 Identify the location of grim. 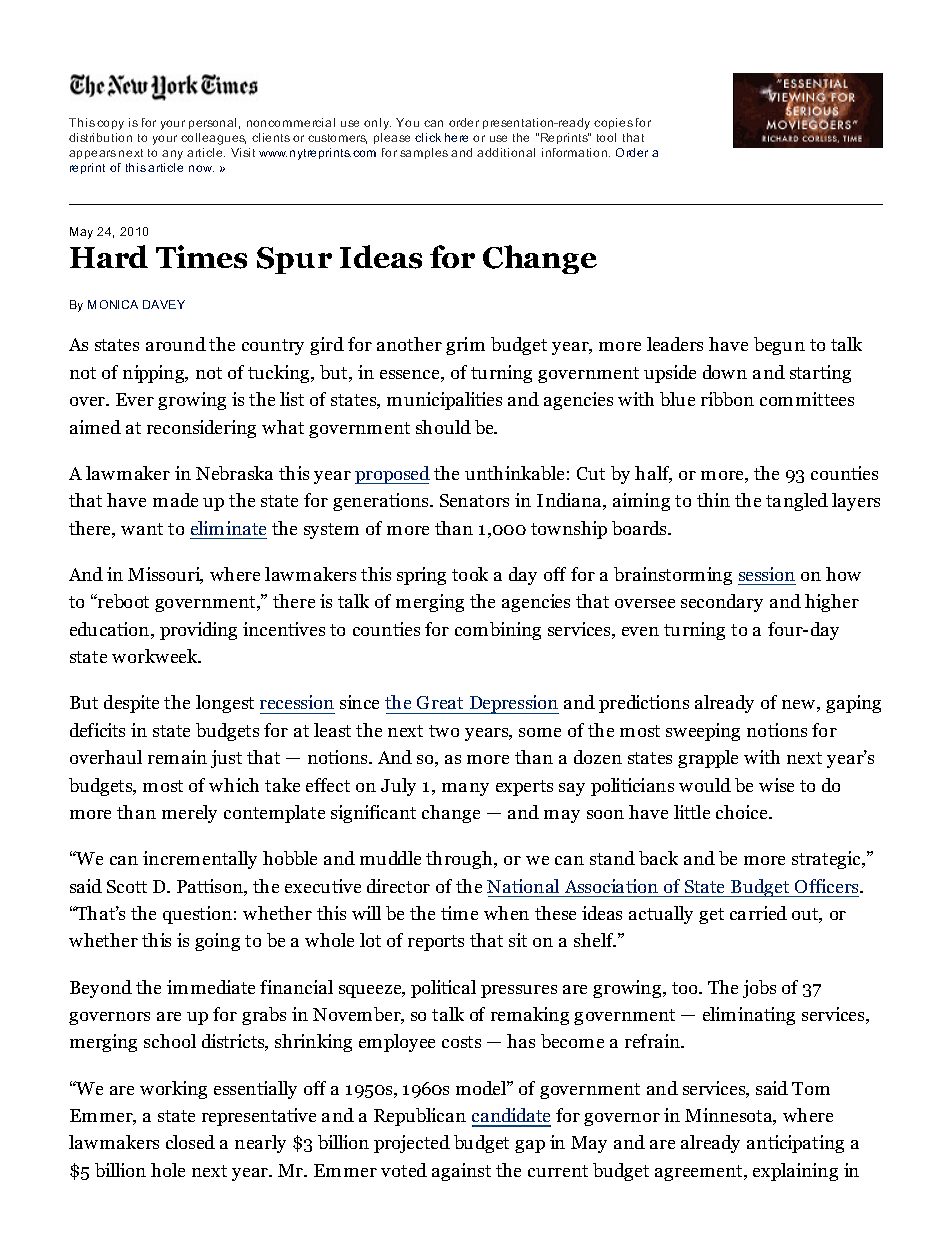
(465, 346).
